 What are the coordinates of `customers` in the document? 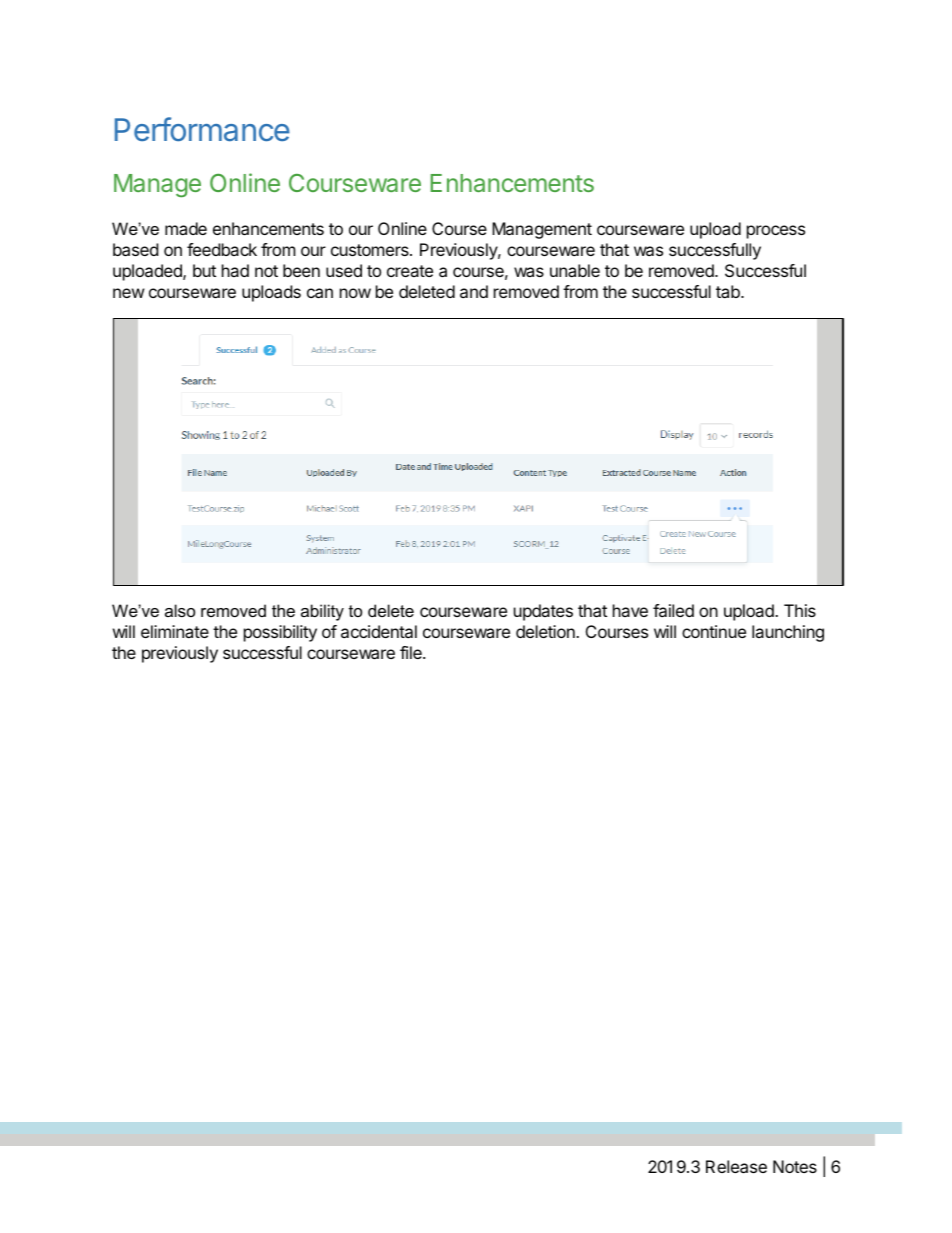 It's located at (371, 250).
